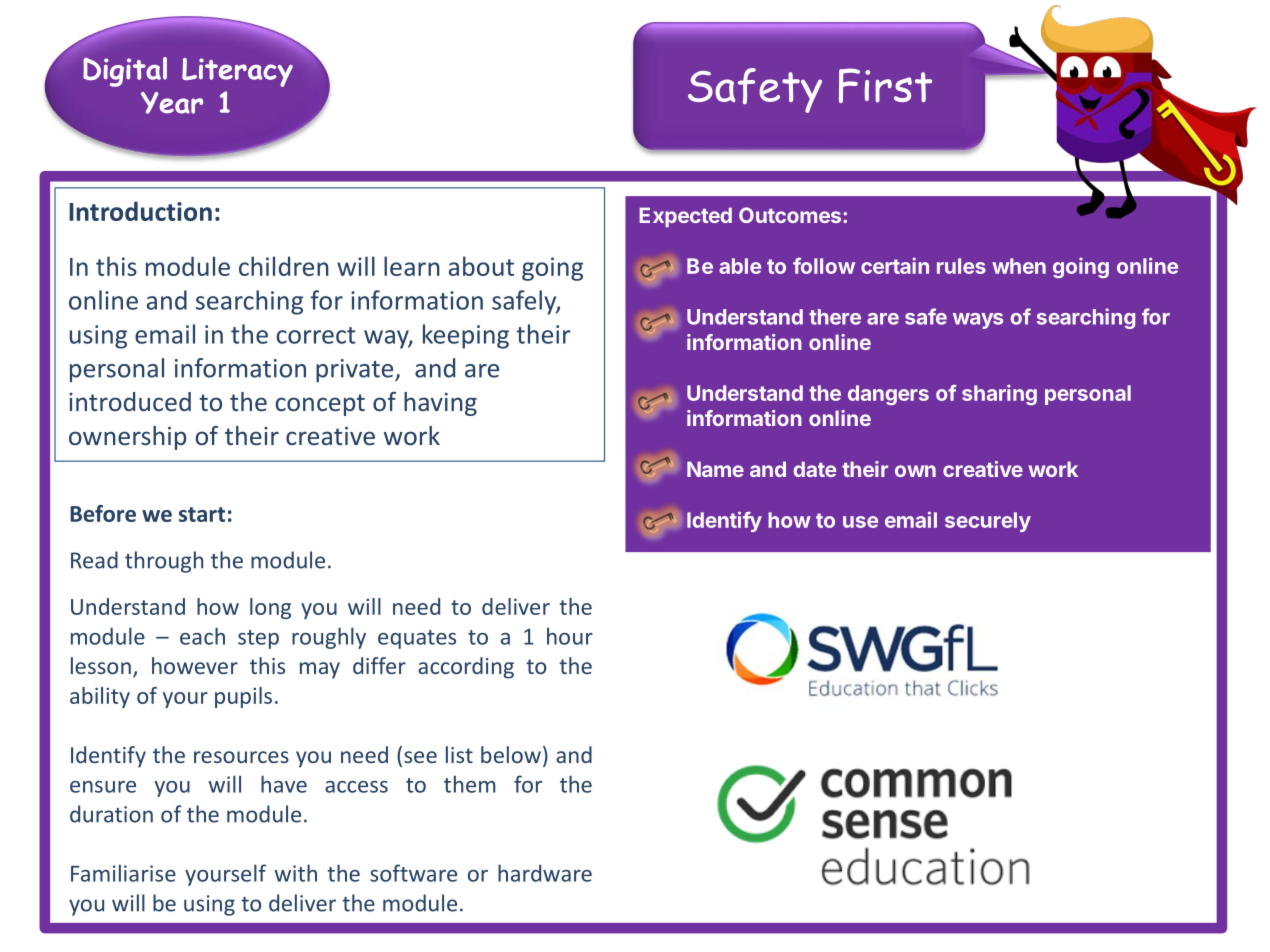 This screenshot has height=952, width=1270. Describe the element at coordinates (885, 85) in the screenshot. I see `First` at that location.
